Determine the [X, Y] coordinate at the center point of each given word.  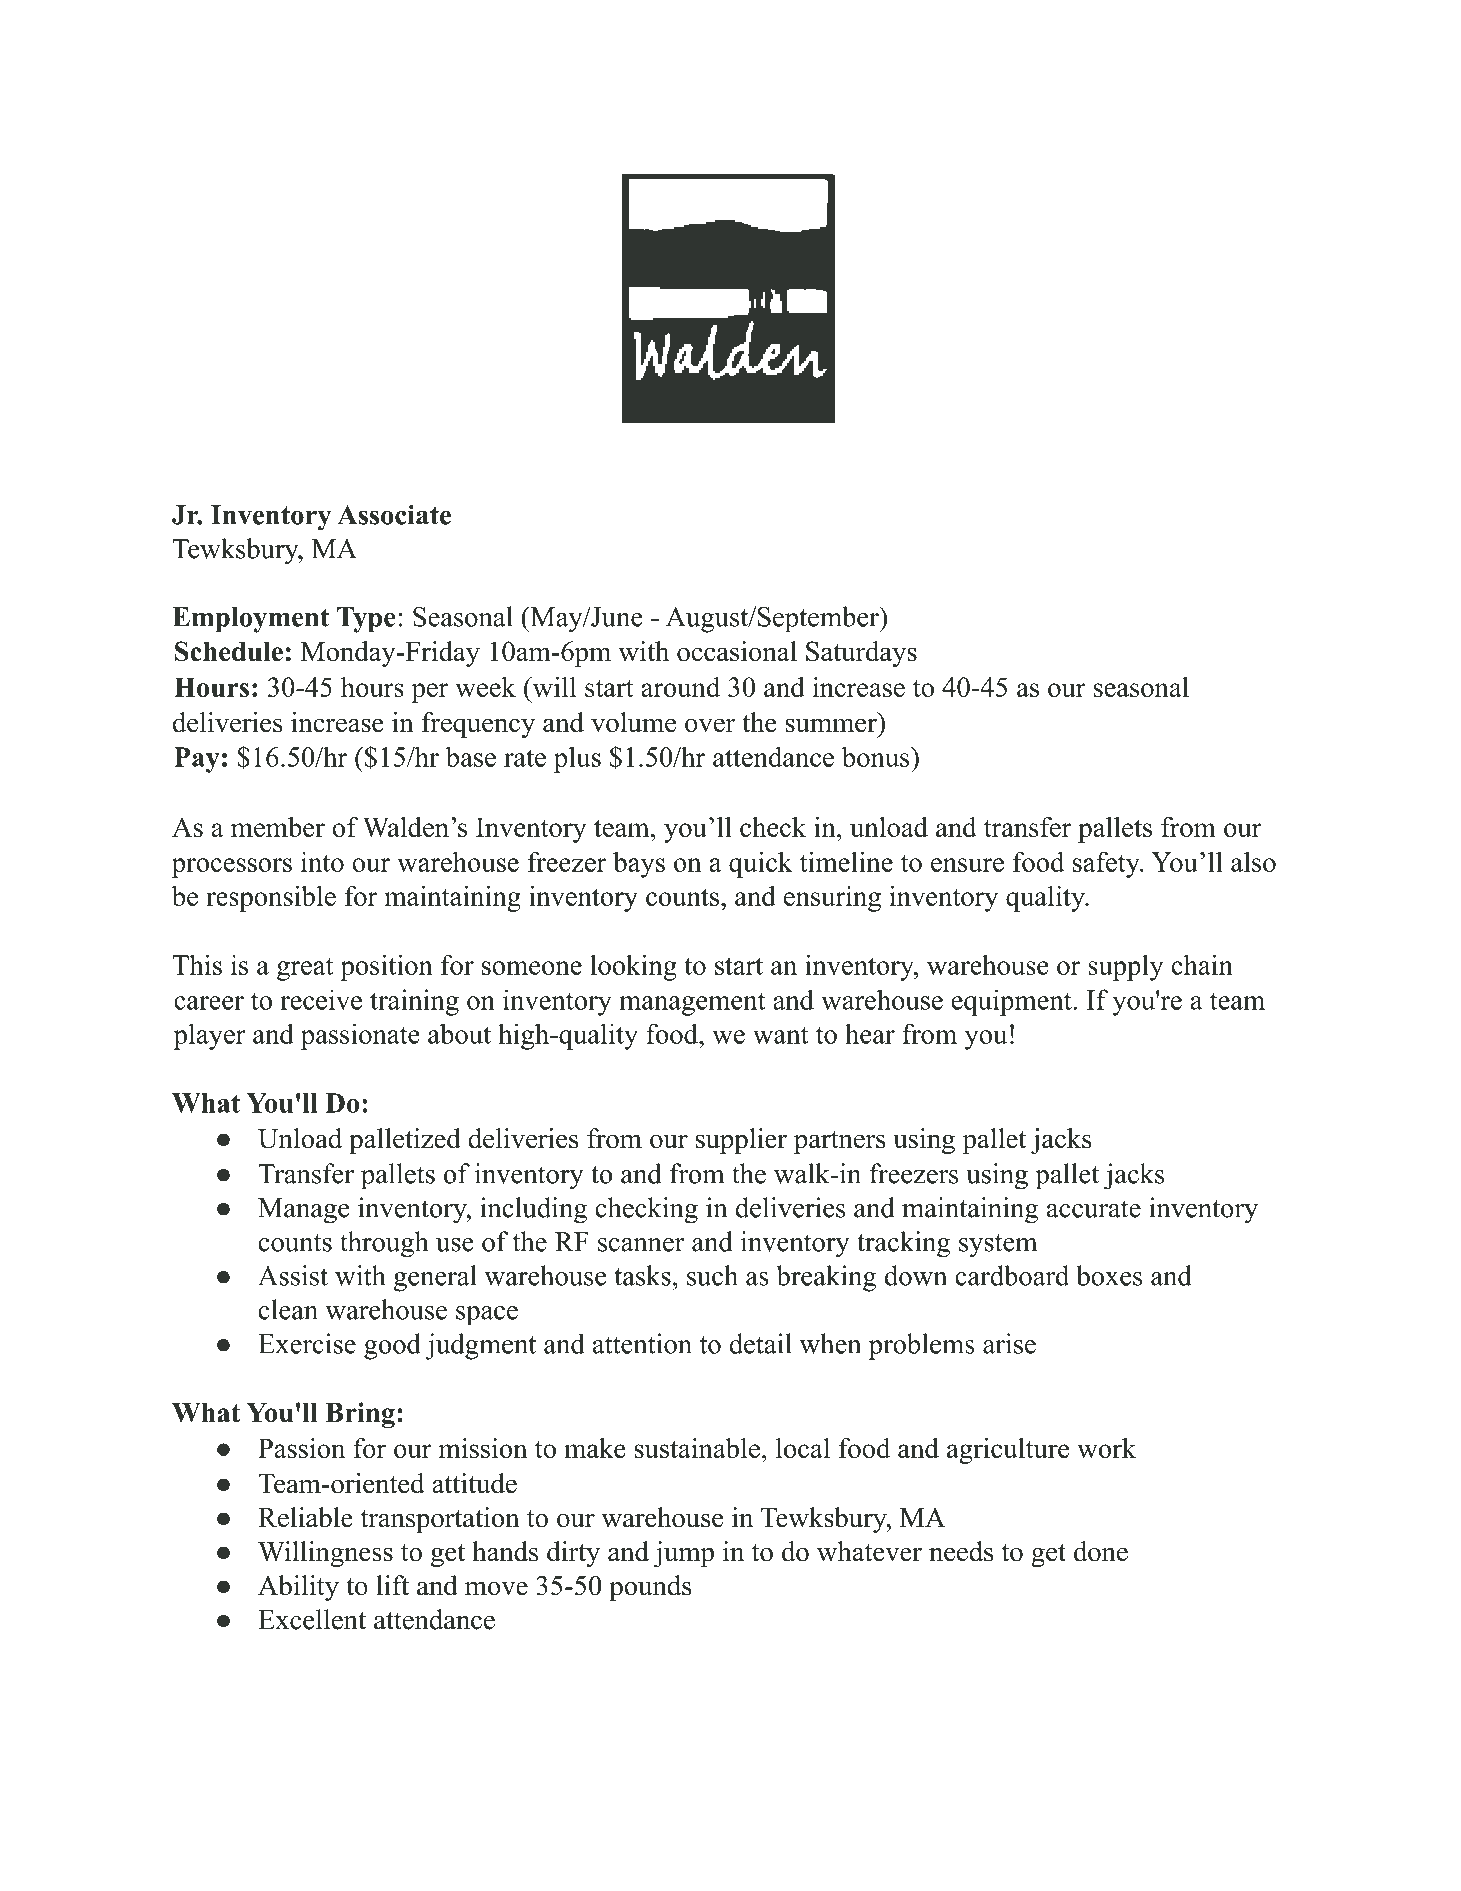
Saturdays [861, 654]
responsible [271, 898]
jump [684, 1554]
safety [1107, 864]
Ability [298, 1588]
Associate [394, 514]
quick [761, 864]
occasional [737, 651]
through [384, 1244]
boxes [1109, 1275]
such [712, 1275]
